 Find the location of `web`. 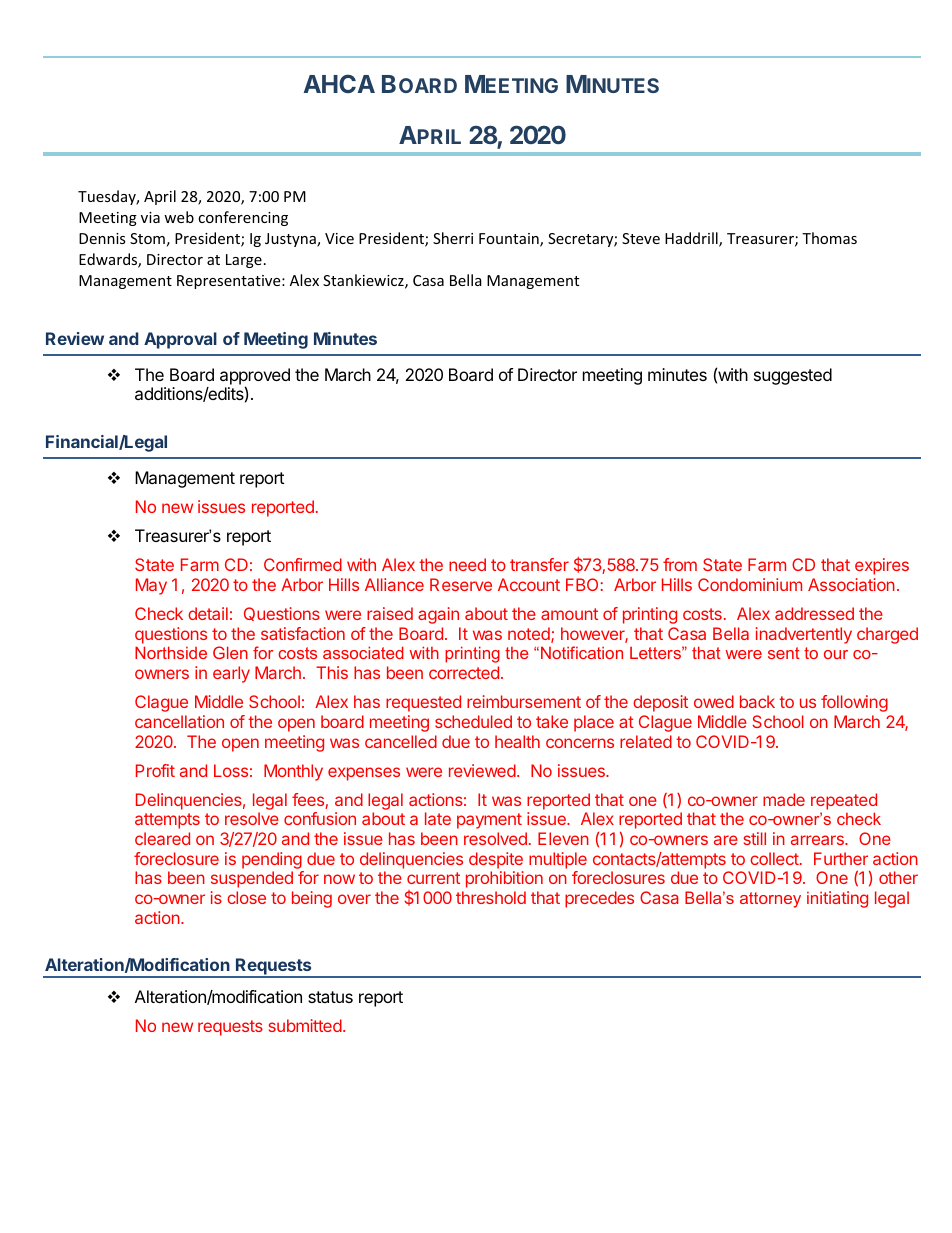

web is located at coordinates (179, 217).
